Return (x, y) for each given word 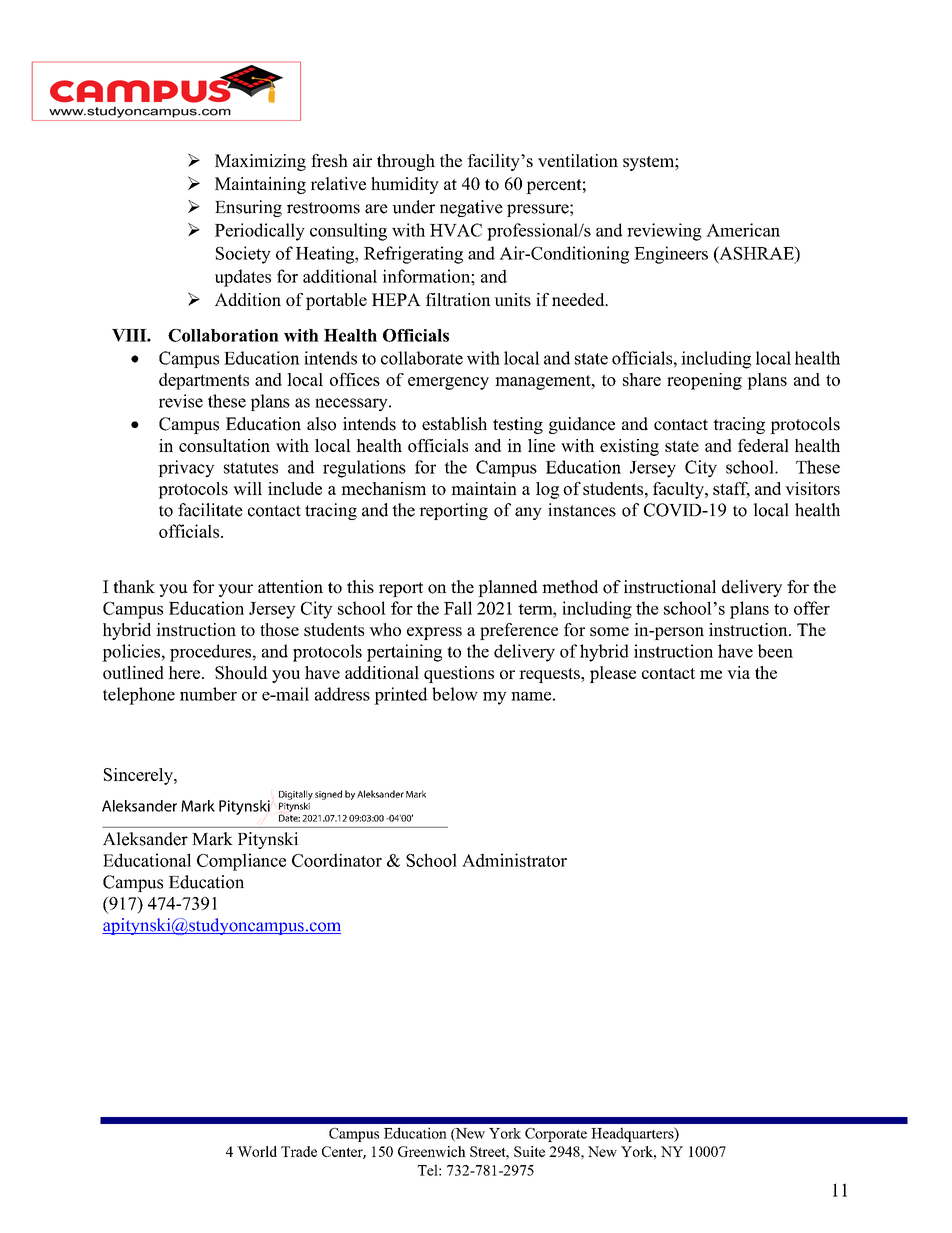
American (743, 230)
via (738, 672)
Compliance (241, 862)
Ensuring (248, 208)
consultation (224, 445)
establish (454, 424)
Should (241, 672)
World (257, 1151)
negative (471, 208)
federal (763, 445)
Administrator (514, 860)
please (613, 674)
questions (459, 674)
